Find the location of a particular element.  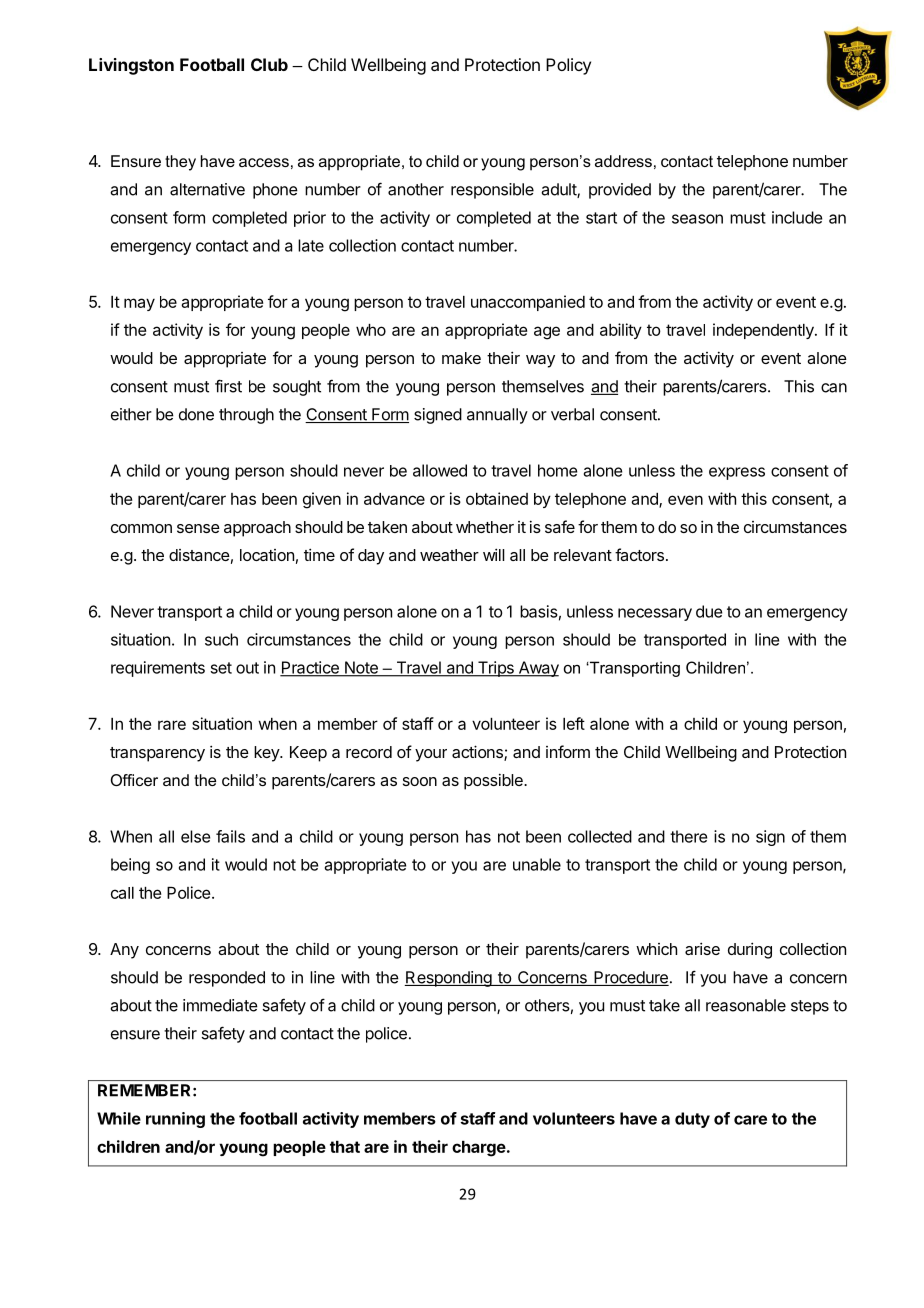

running is located at coordinates (175, 1120).
